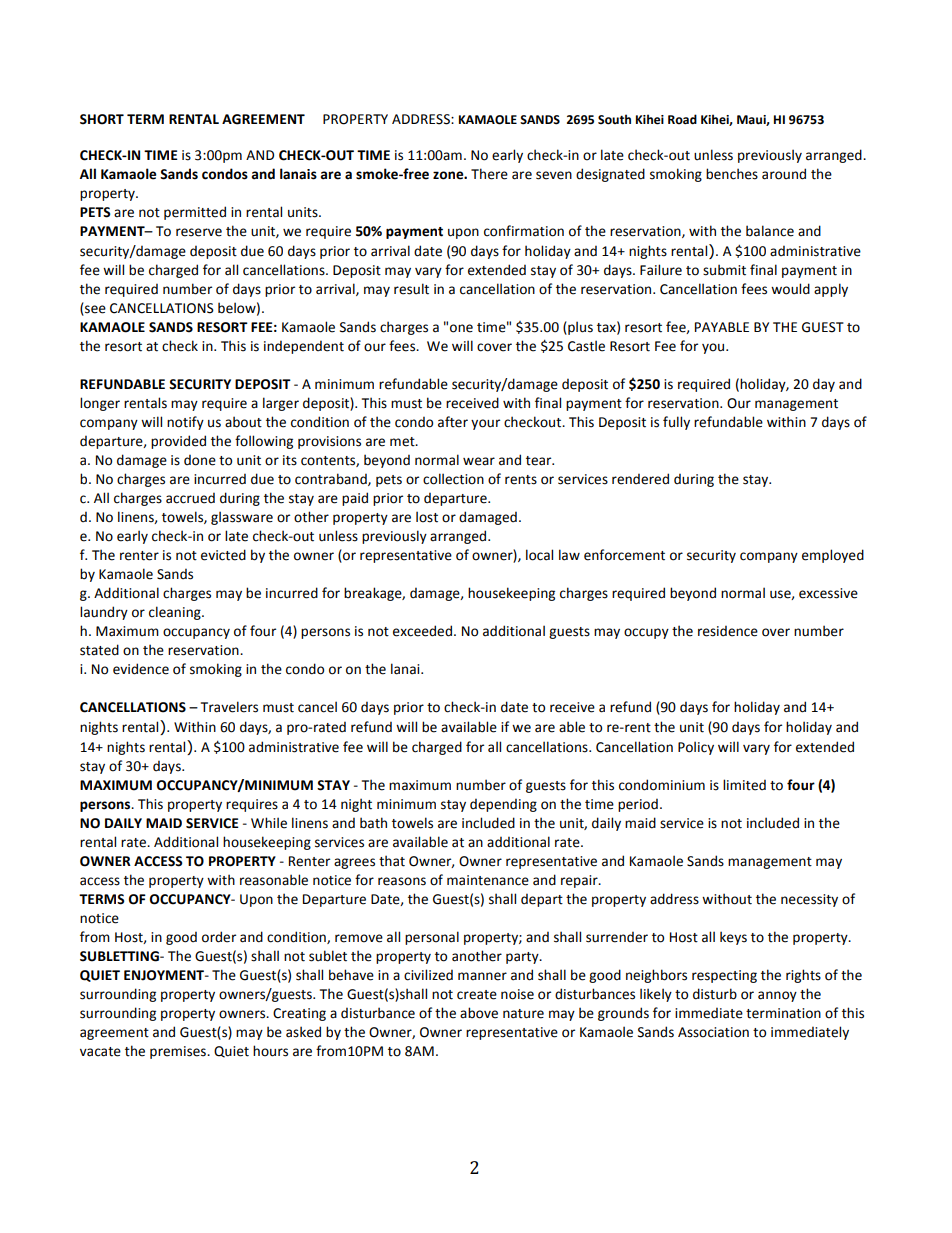 The height and width of the screenshot is (1233, 952). I want to click on fully, so click(676, 423).
